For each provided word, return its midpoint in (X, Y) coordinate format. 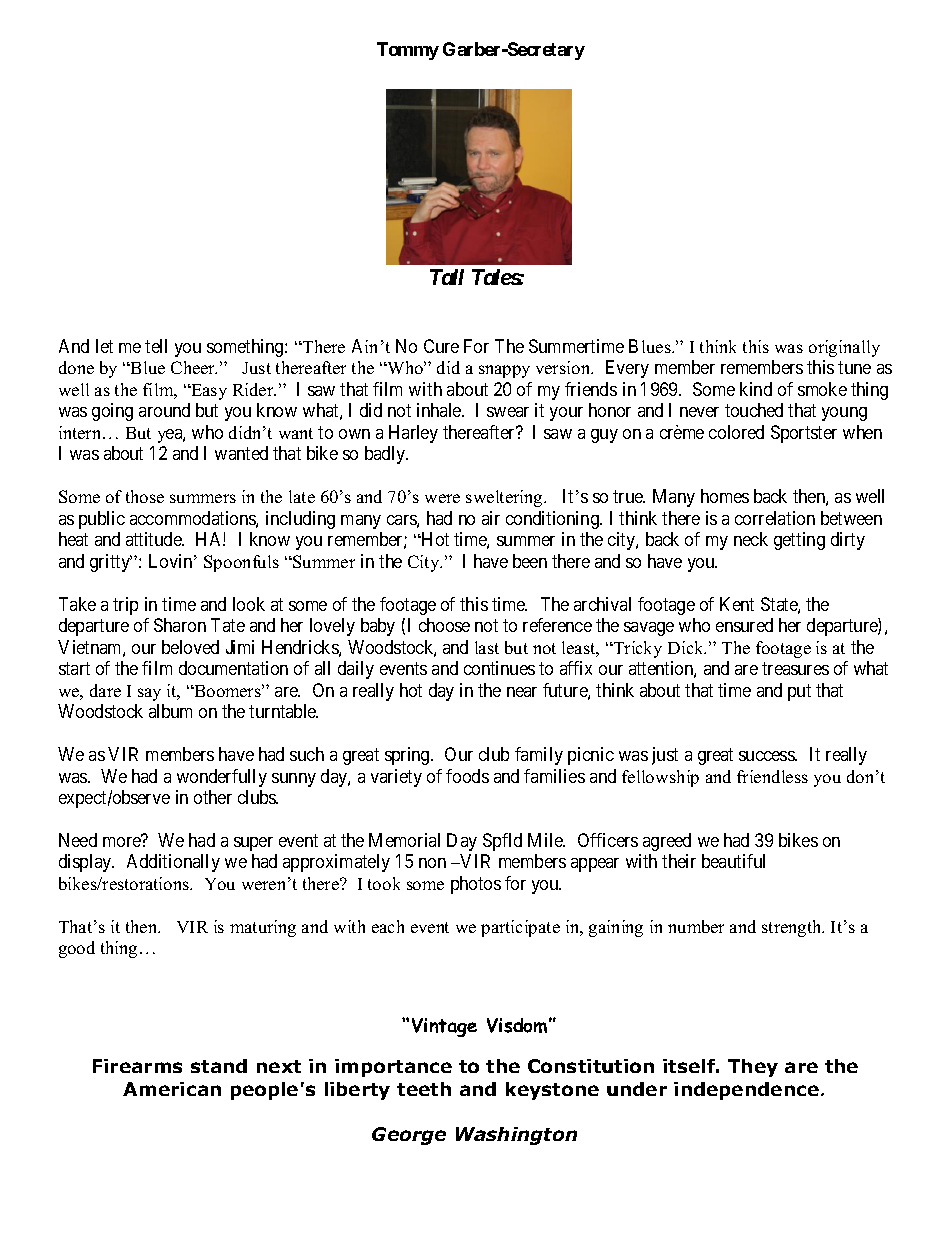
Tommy (408, 51)
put (799, 692)
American (172, 1089)
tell (156, 346)
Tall (447, 277)
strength (793, 928)
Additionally (173, 863)
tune (854, 368)
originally (844, 348)
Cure (441, 346)
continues (499, 668)
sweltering (505, 498)
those (145, 496)
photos (476, 885)
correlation (775, 518)
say (149, 694)
